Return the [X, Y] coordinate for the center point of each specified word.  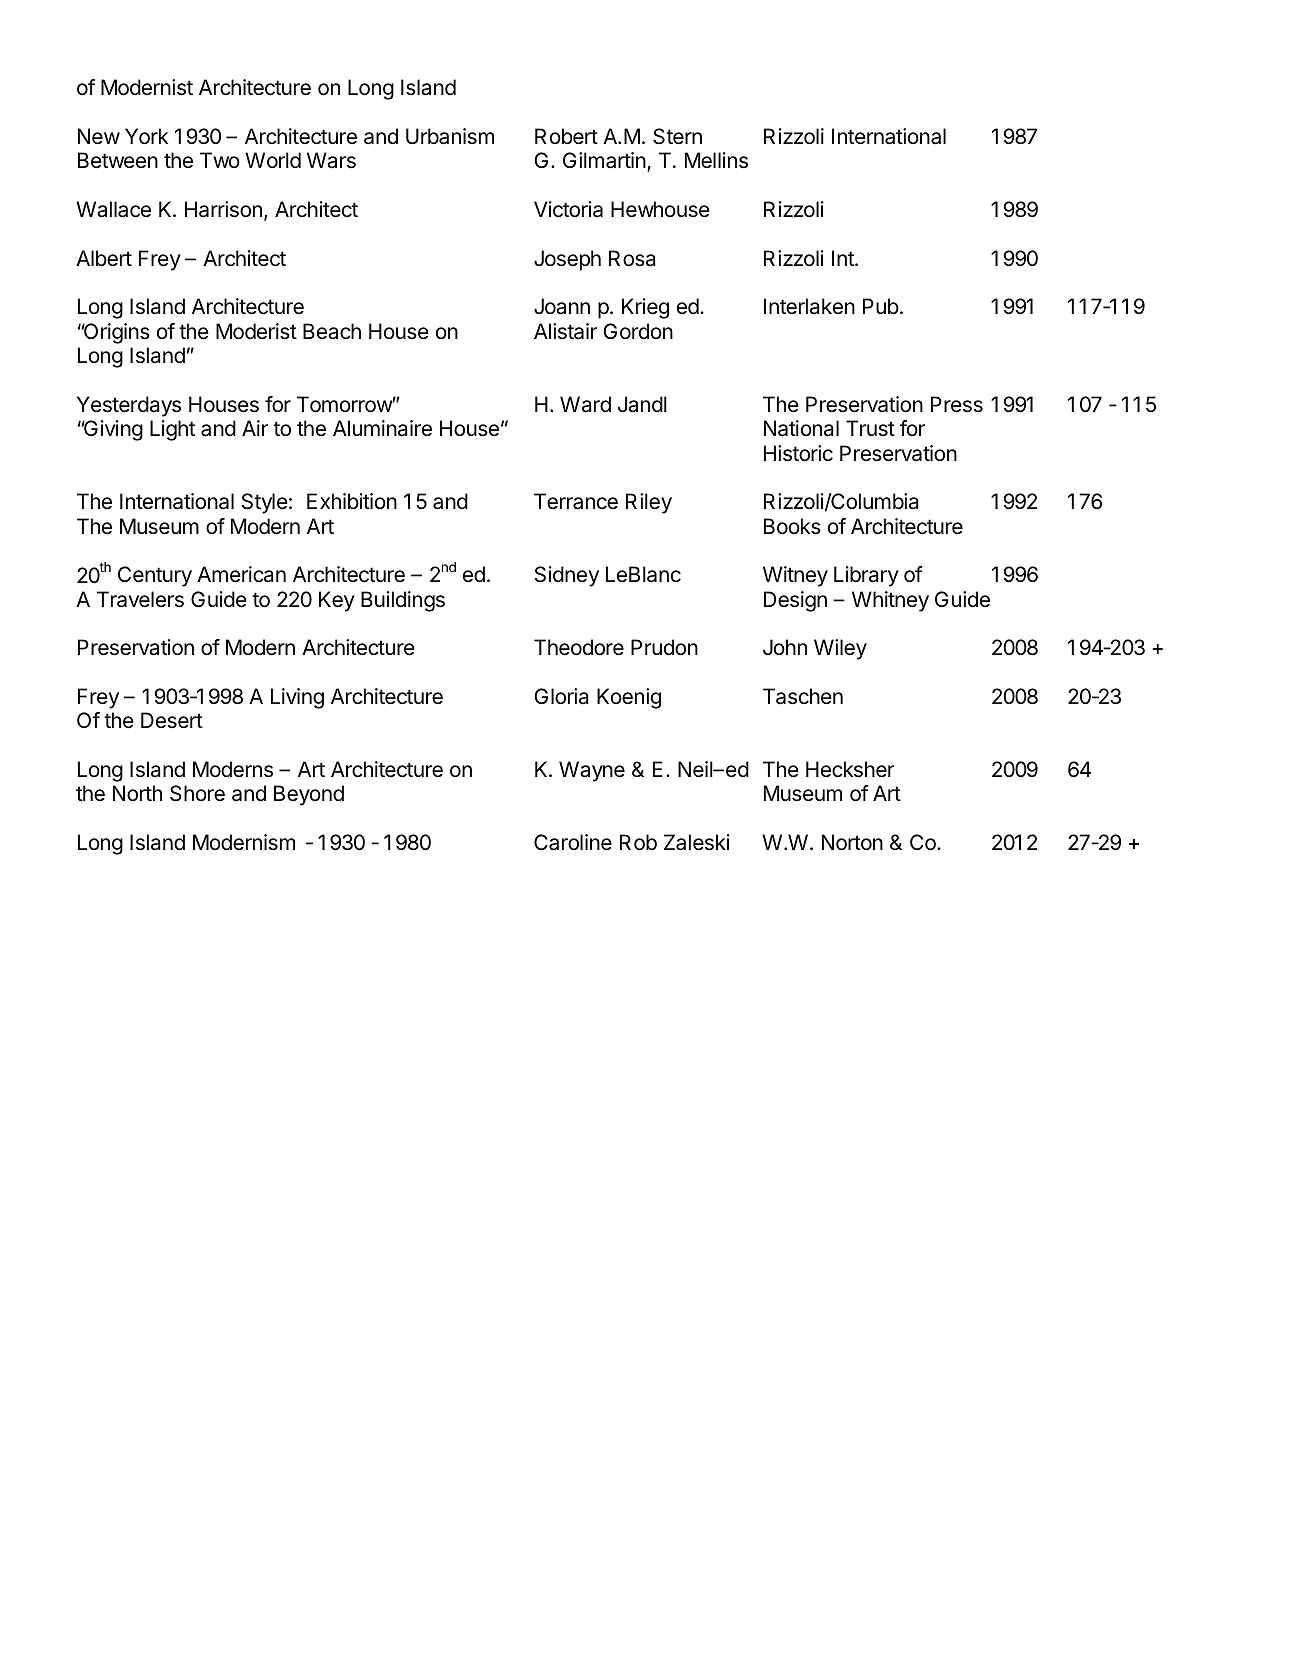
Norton [852, 842]
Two [220, 160]
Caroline [573, 842]
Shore [197, 793]
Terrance [576, 501]
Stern [677, 136]
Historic [798, 453]
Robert [566, 136]
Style [265, 503]
